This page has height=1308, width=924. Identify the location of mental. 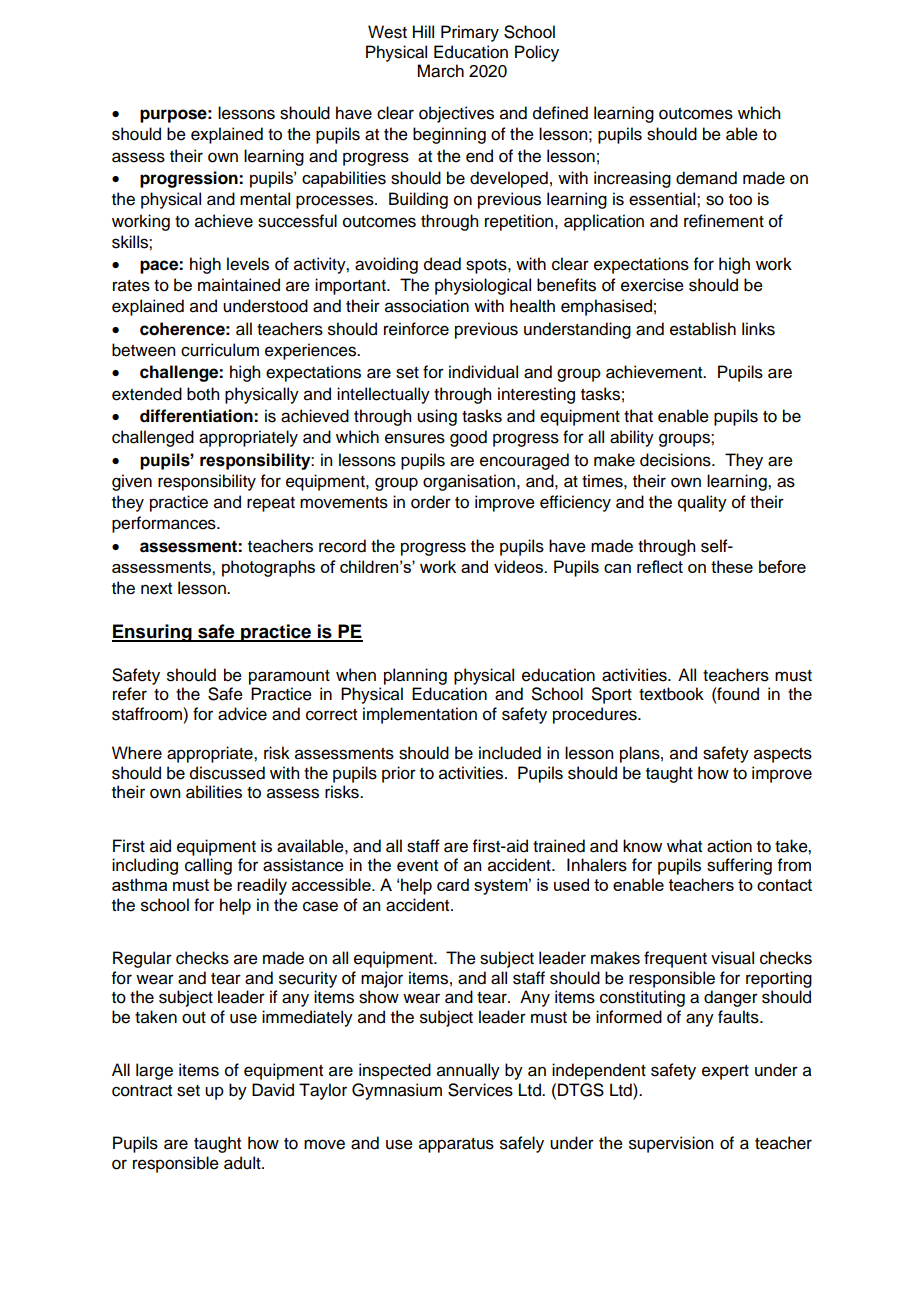
(265, 199).
